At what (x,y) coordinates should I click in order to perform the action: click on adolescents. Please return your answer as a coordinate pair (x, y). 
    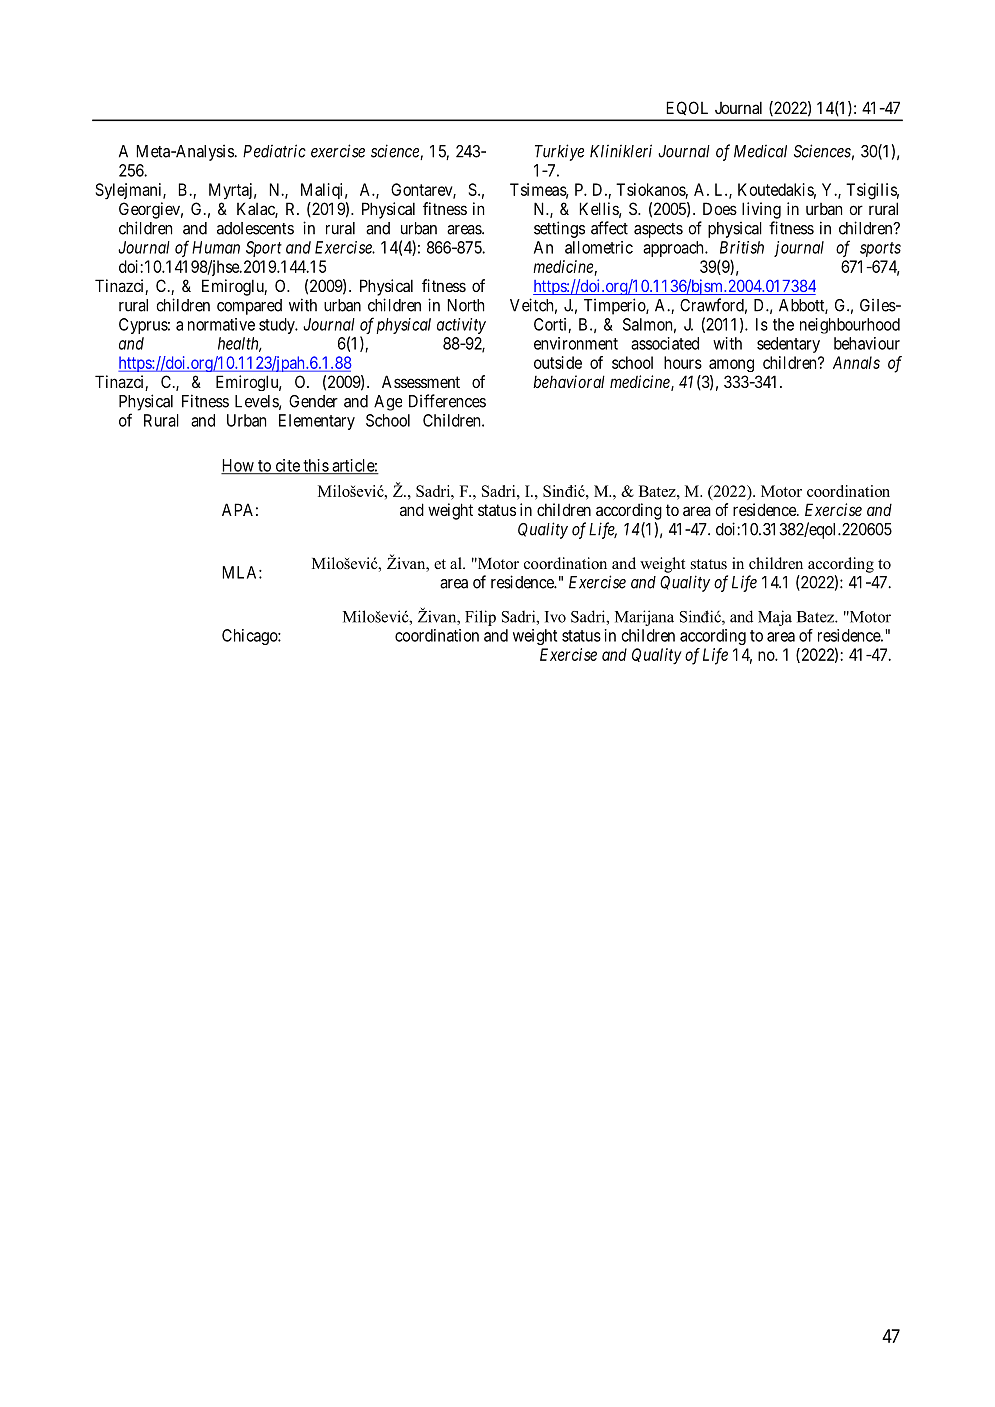
    Looking at the image, I should click on (255, 228).
